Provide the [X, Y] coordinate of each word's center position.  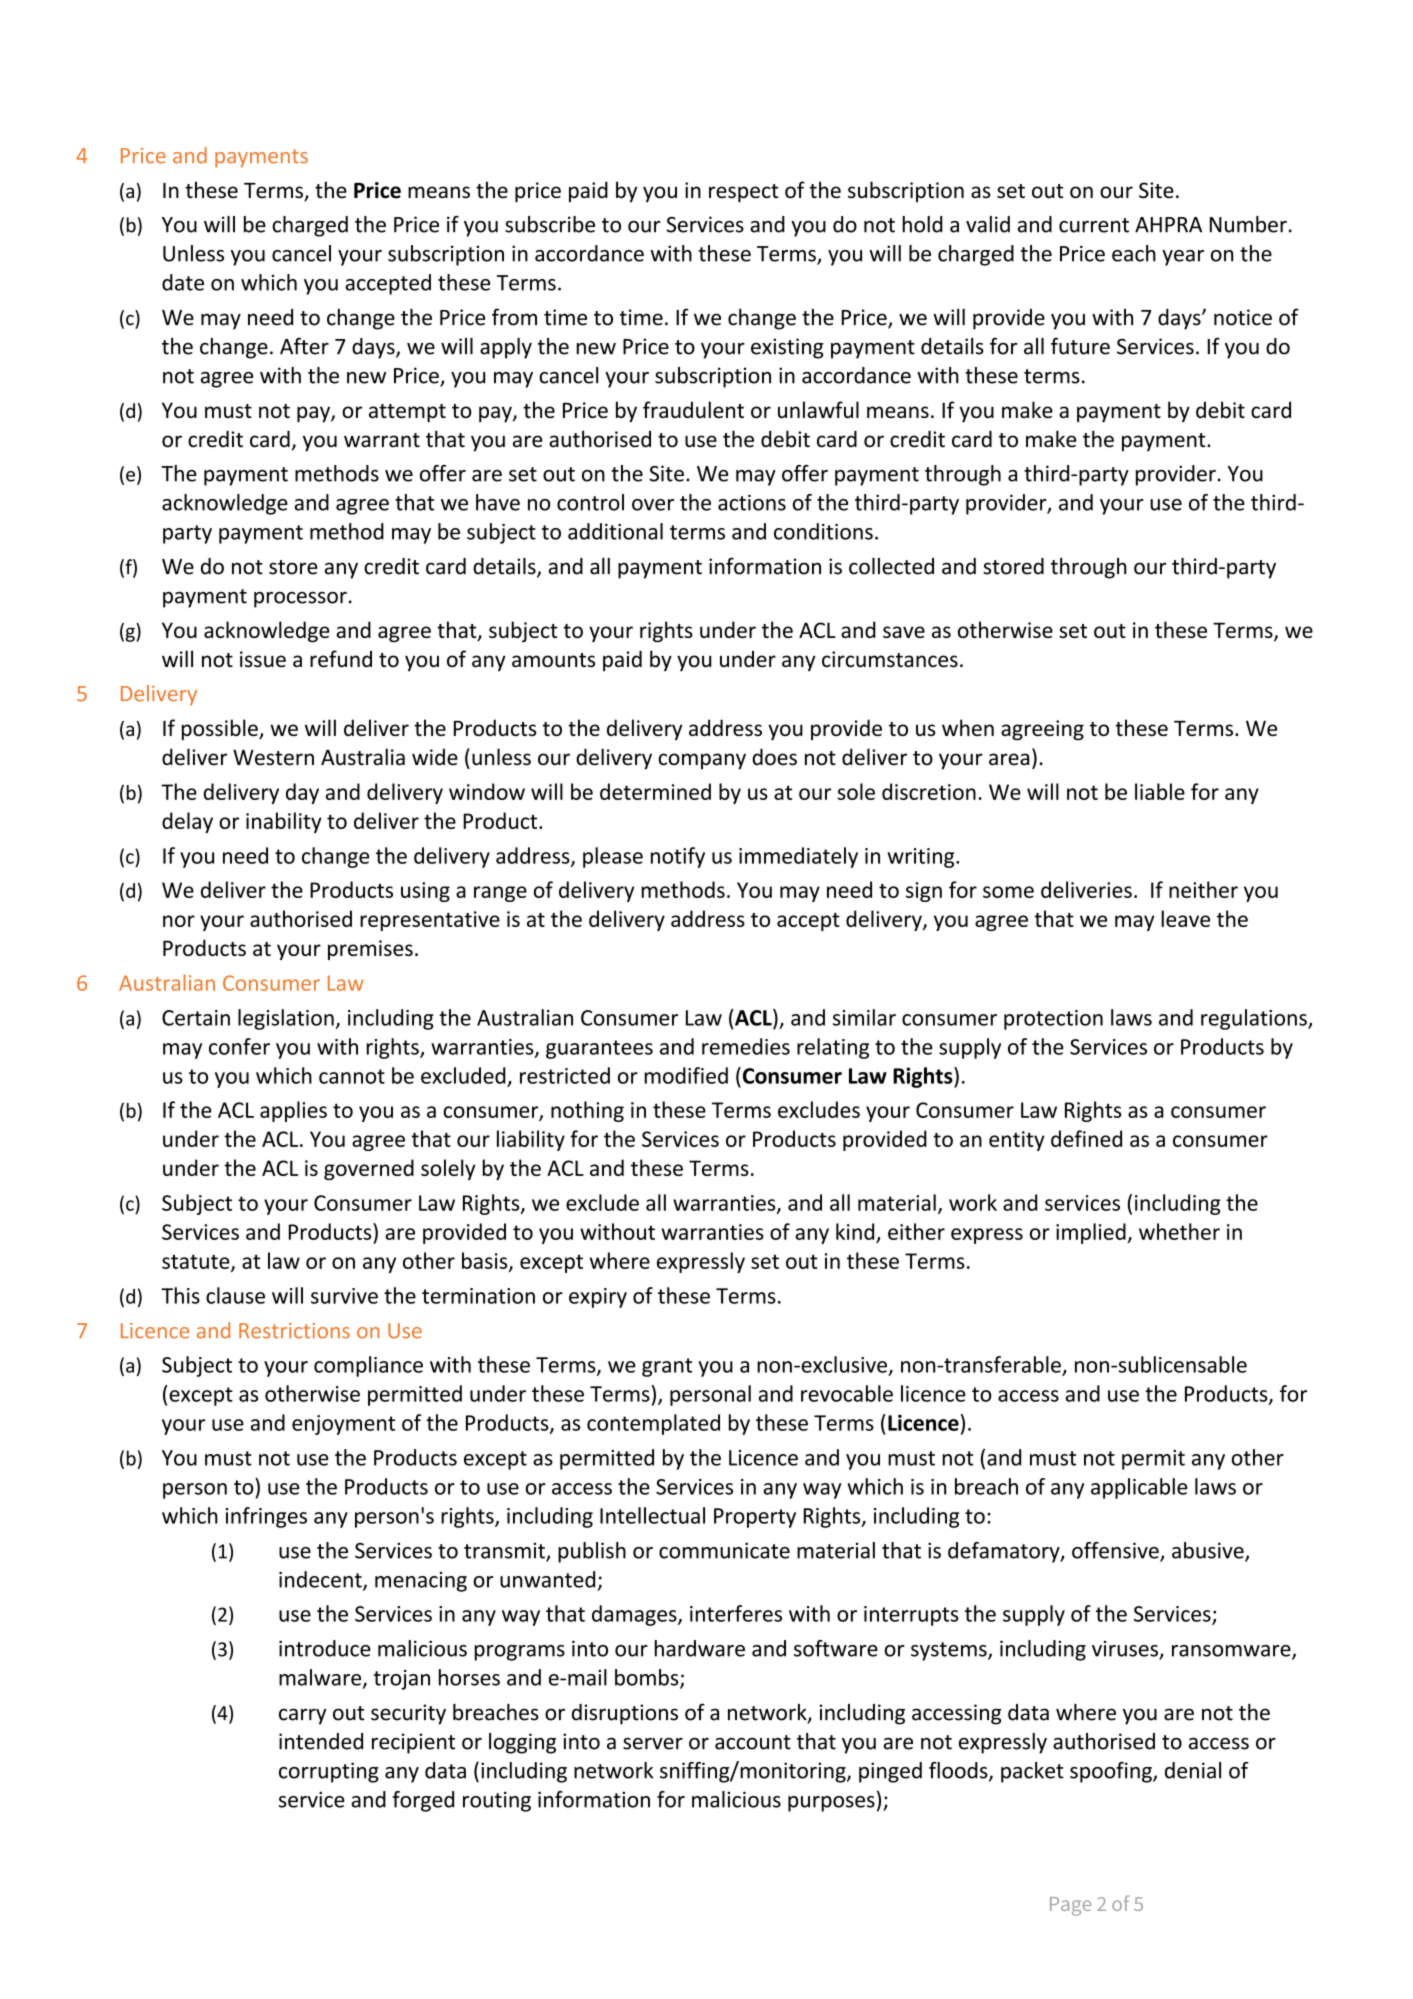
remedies [746, 1046]
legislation [286, 1019]
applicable [1139, 1488]
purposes [831, 1804]
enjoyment [343, 1425]
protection [1053, 1020]
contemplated [653, 1424]
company [702, 761]
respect [744, 193]
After [304, 346]
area [1009, 759]
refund [341, 659]
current [1094, 225]
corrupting [329, 1772]
